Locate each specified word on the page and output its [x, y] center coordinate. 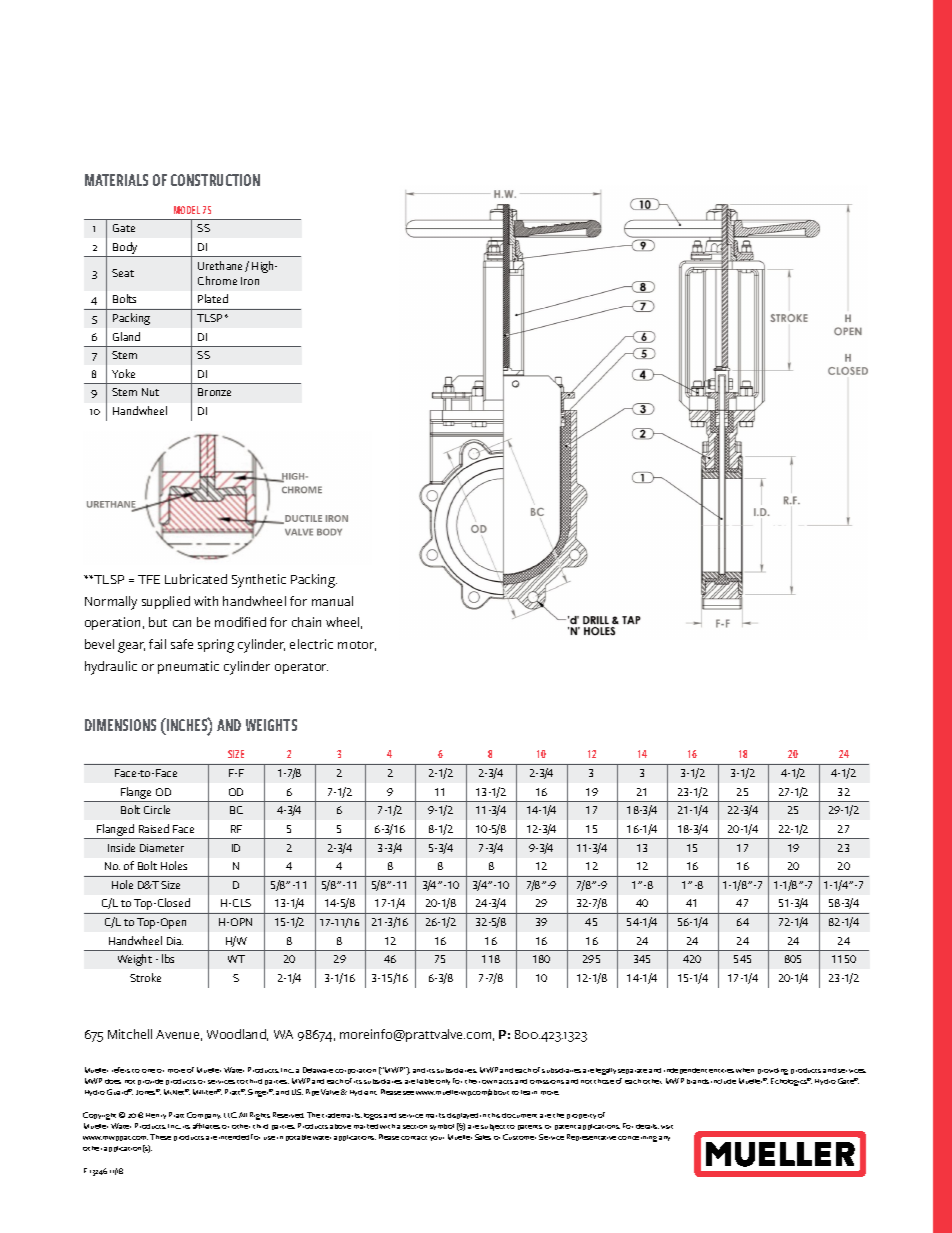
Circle [157, 809]
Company [204, 1115]
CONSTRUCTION [215, 180]
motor [357, 646]
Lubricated [196, 579]
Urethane [222, 266]
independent [685, 1071]
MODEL [187, 210]
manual [332, 601]
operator [301, 668]
